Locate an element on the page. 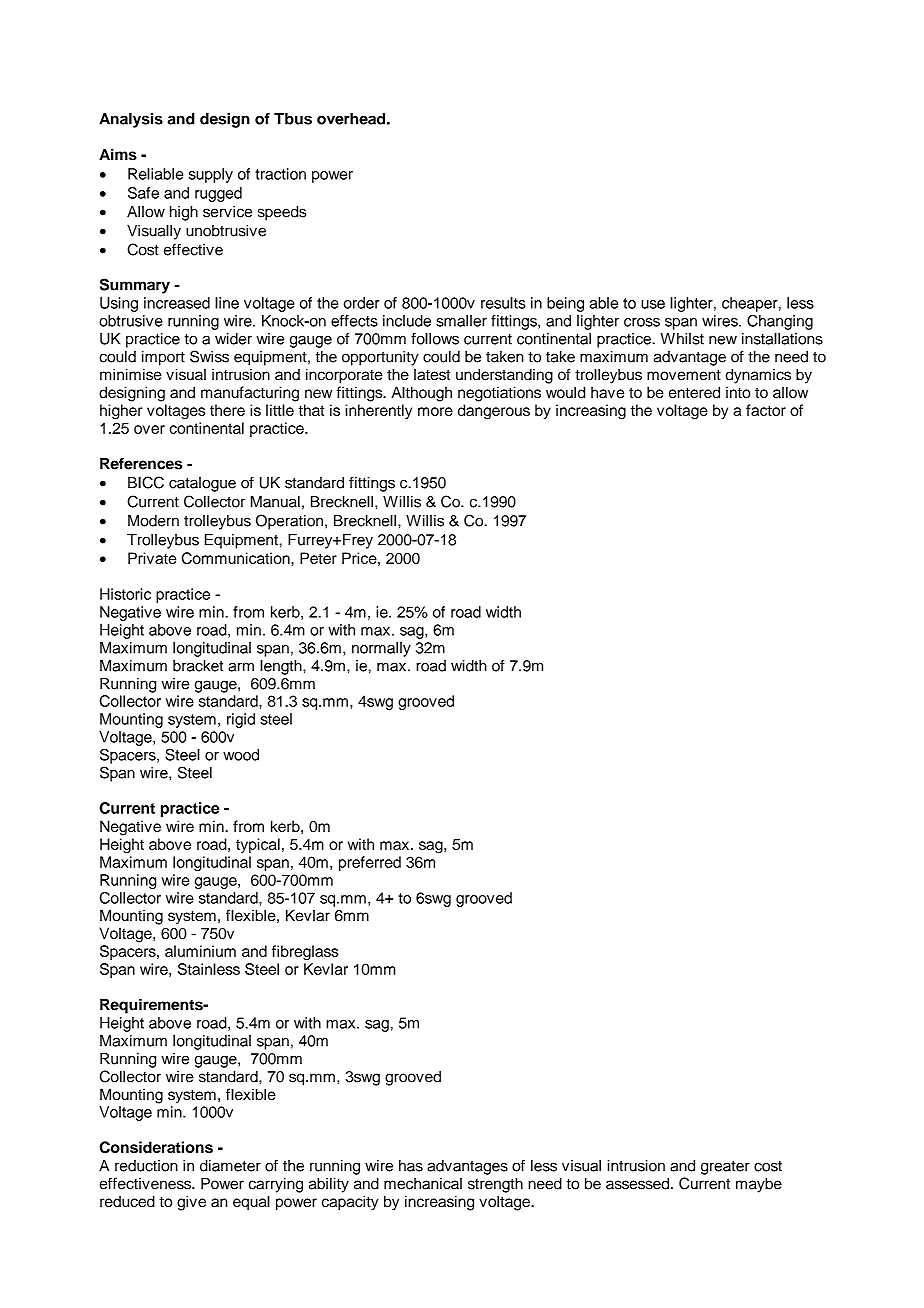 This document has width=924, height=1308. traction is located at coordinates (280, 174).
